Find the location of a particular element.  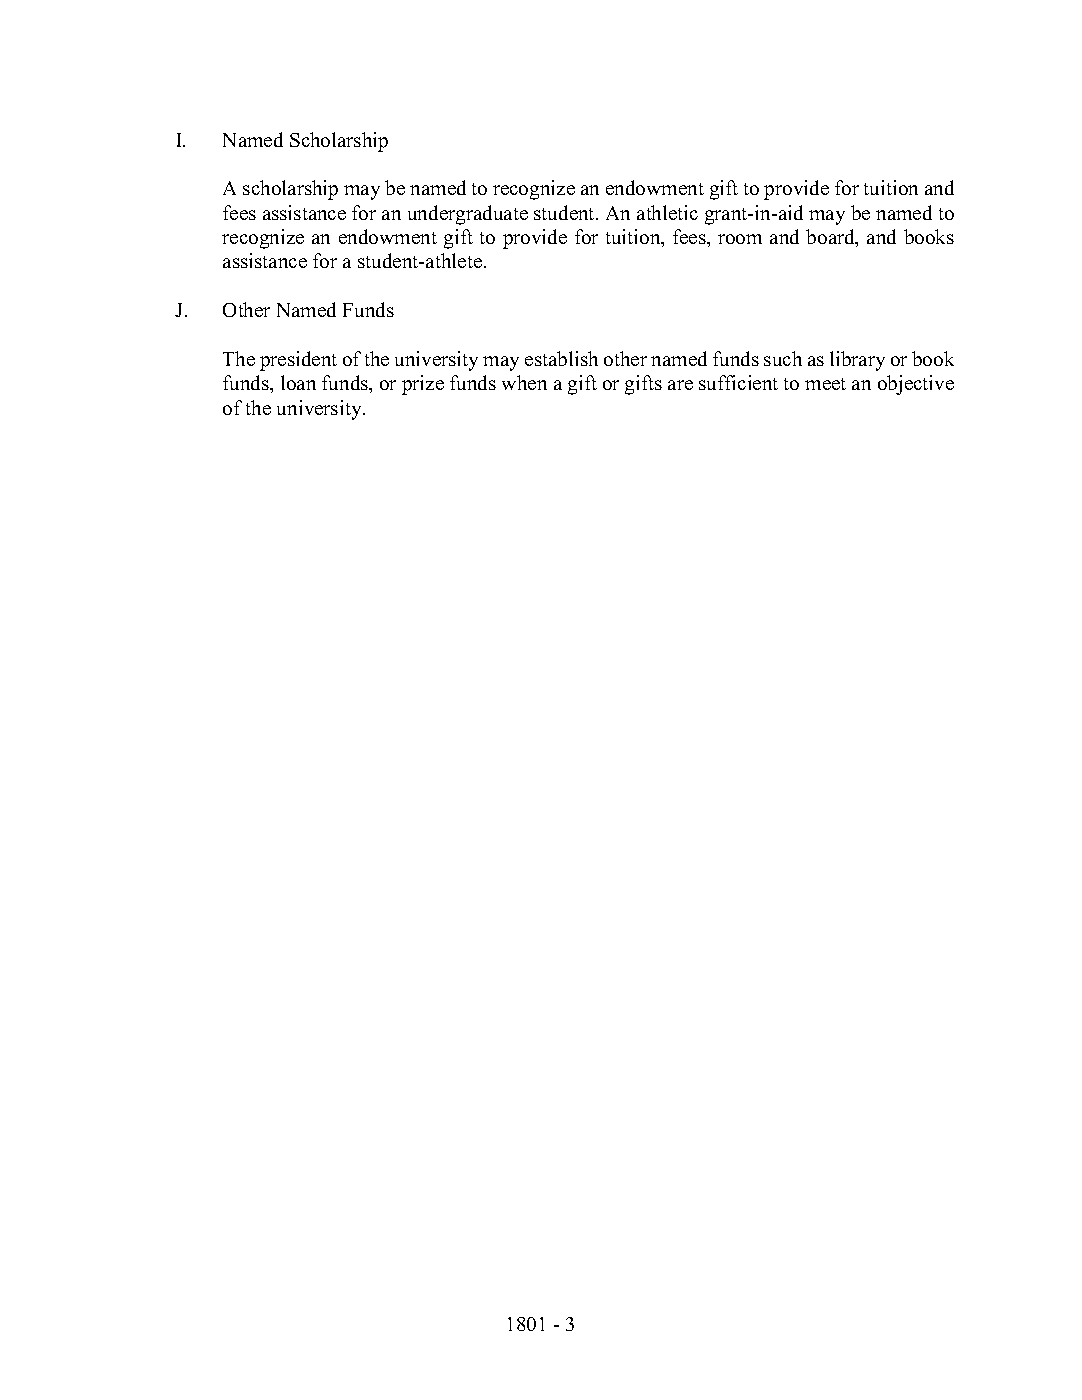

are is located at coordinates (680, 385).
